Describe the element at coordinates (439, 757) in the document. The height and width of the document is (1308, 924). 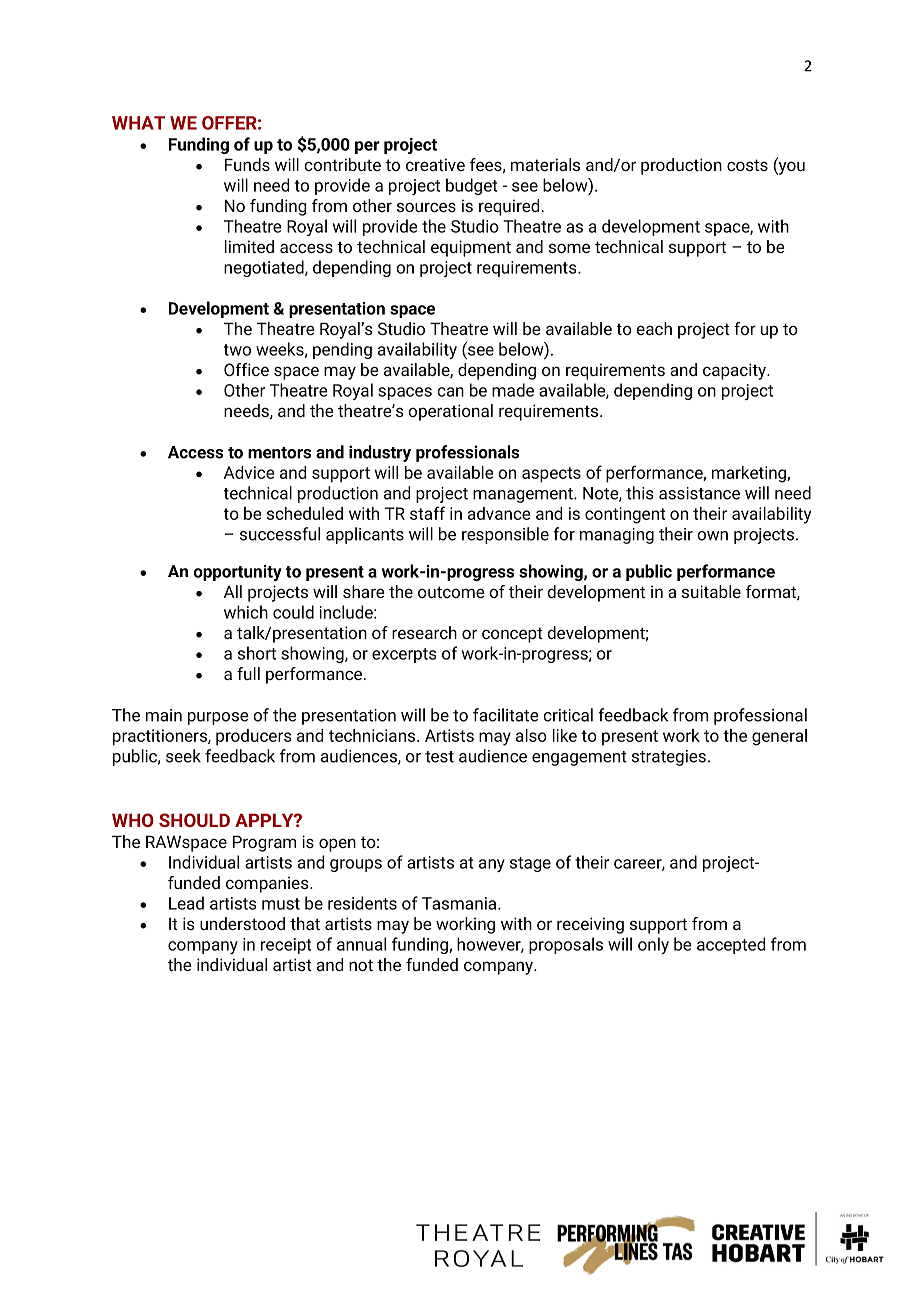
I see `test` at that location.
